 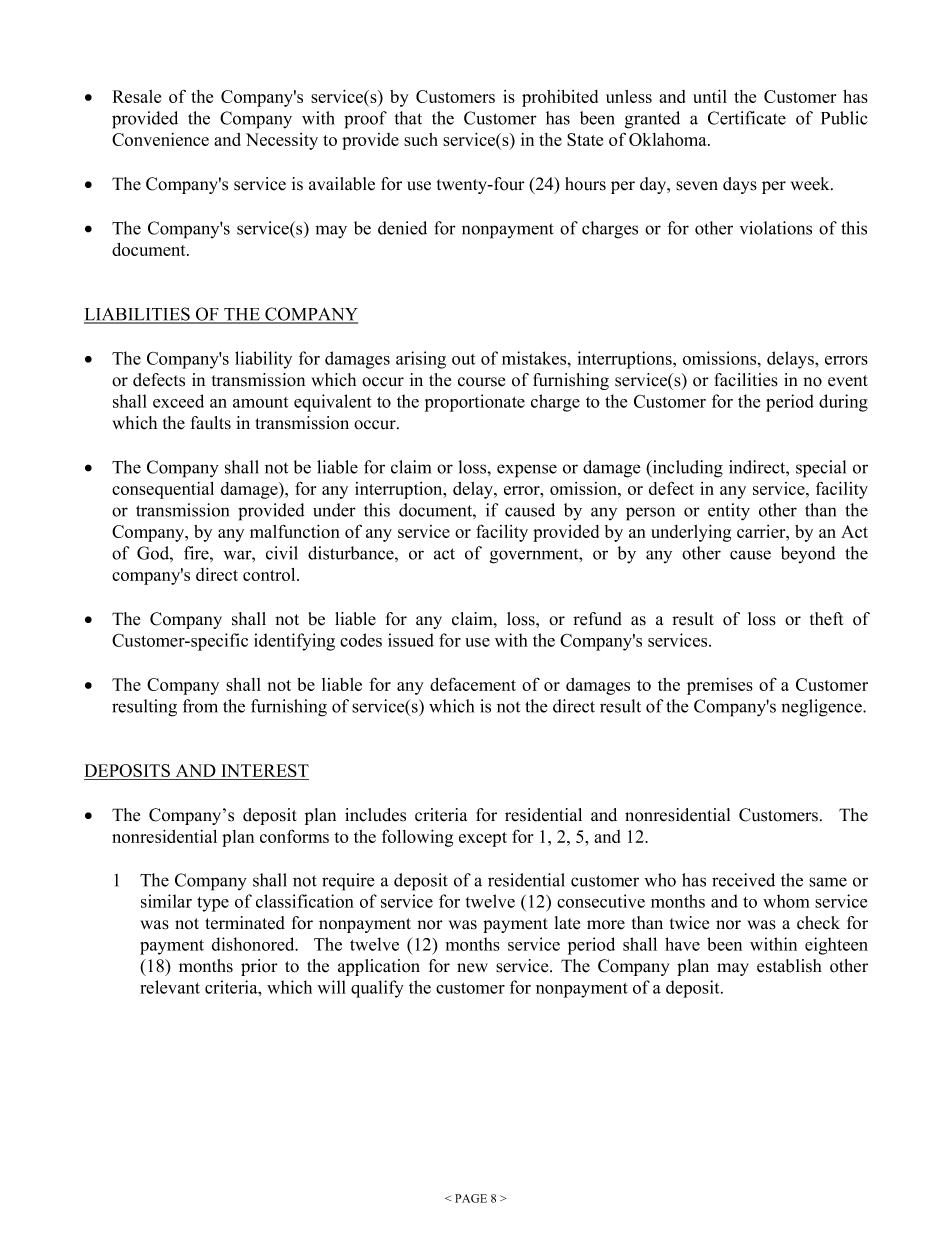 I want to click on establish, so click(x=789, y=966).
